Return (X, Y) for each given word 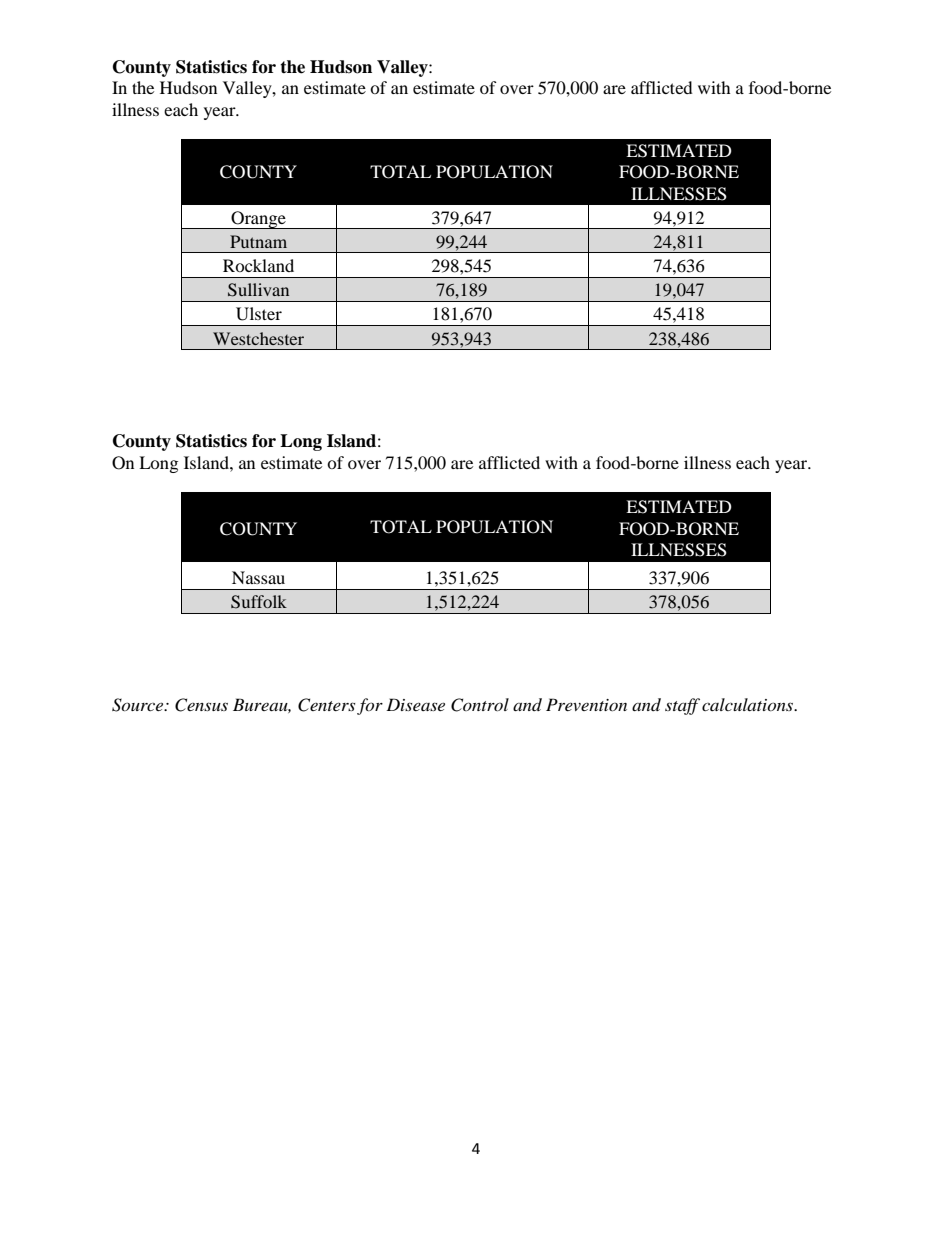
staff (682, 706)
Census (201, 705)
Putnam (258, 241)
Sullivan (258, 290)
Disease (415, 704)
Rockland (258, 265)
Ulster (259, 314)
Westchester (258, 338)
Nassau (258, 577)
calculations (748, 704)
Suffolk (259, 602)
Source (139, 705)
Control (480, 705)
